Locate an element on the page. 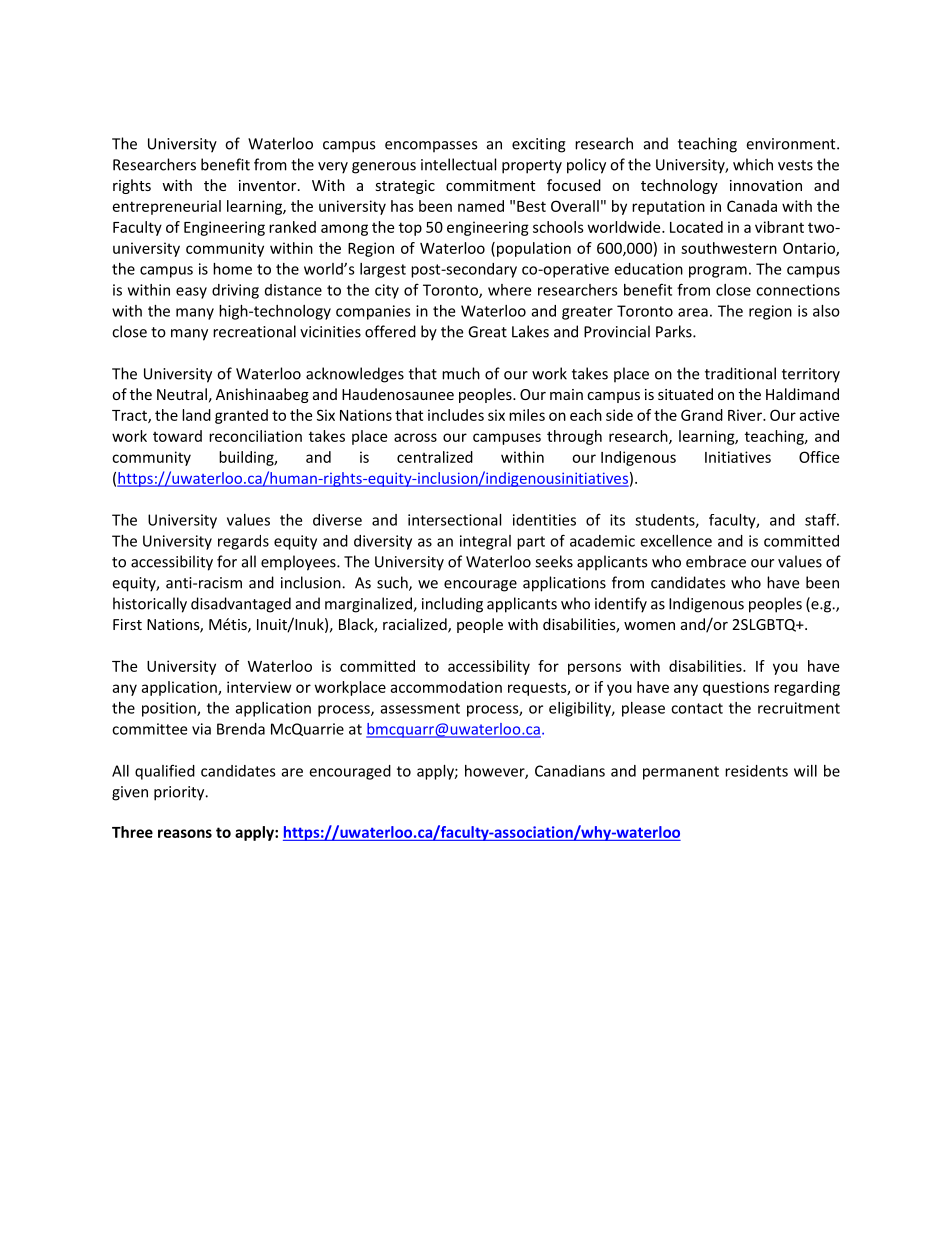 The image size is (952, 1233). embrace is located at coordinates (716, 561).
